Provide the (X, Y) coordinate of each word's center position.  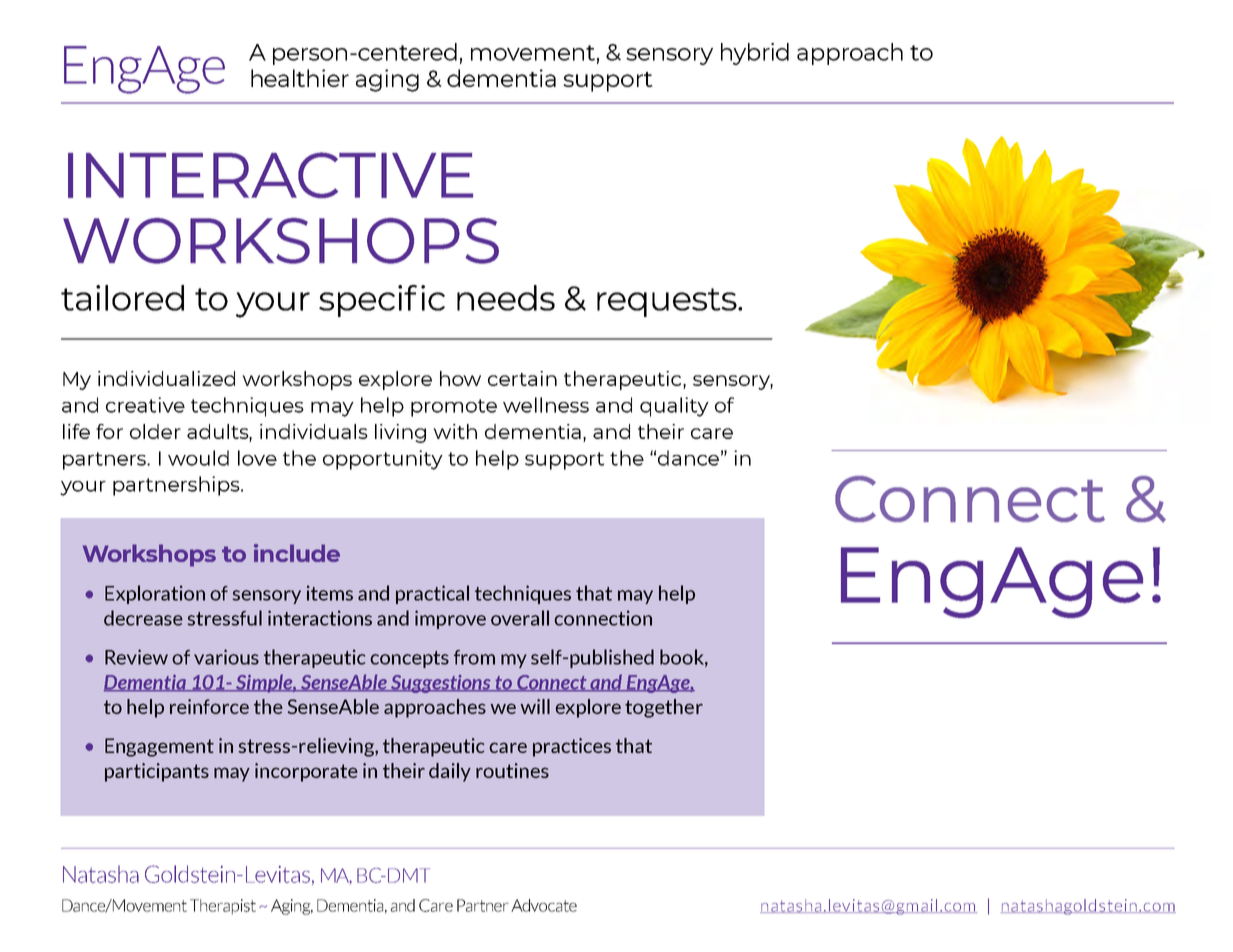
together (664, 708)
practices (572, 747)
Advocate (544, 905)
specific (382, 301)
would (198, 458)
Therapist (223, 907)
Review (136, 657)
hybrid (755, 54)
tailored (122, 298)
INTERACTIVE (270, 175)
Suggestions (441, 684)
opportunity (383, 460)
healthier (300, 78)
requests (668, 302)
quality (674, 407)
